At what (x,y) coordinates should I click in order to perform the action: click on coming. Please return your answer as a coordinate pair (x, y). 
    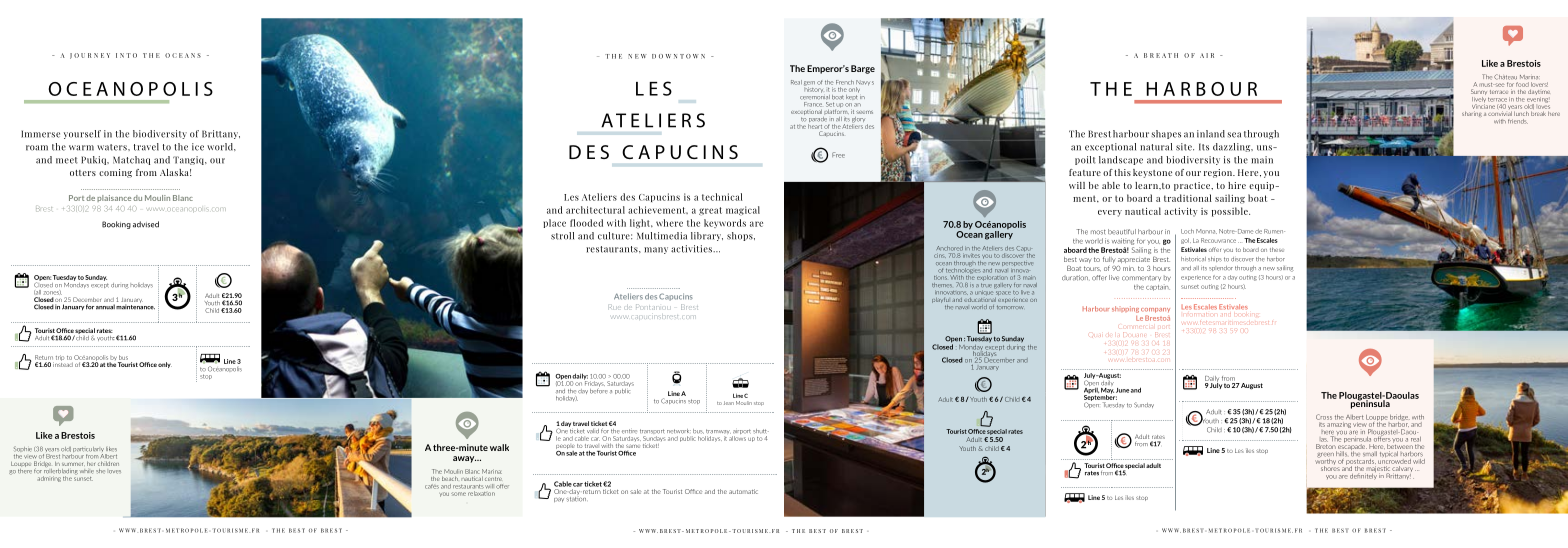
    Looking at the image, I should click on (115, 173).
